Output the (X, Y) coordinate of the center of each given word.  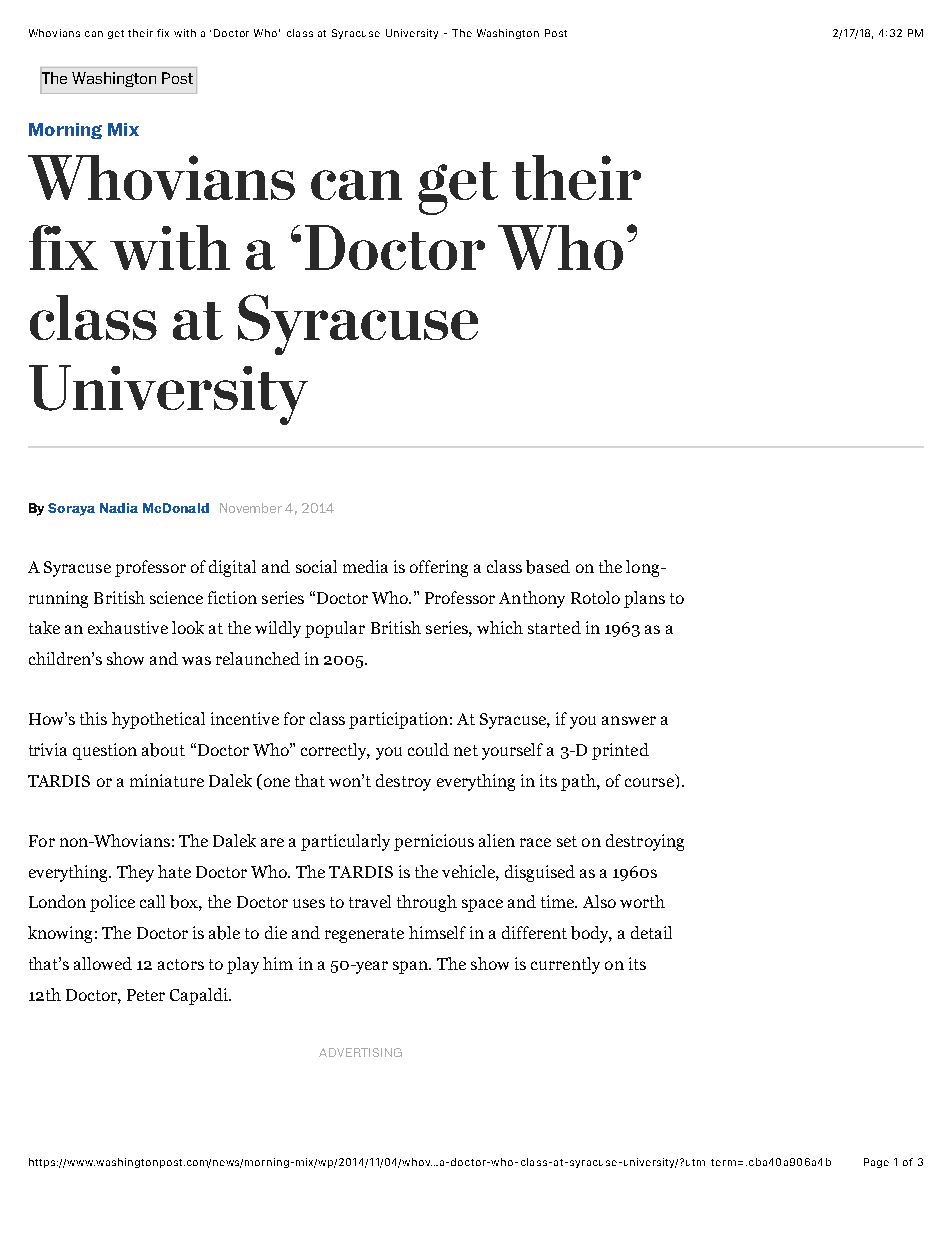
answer (629, 720)
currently (565, 965)
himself (437, 932)
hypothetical (158, 720)
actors (181, 964)
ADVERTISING (360, 1052)
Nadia (119, 508)
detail (651, 932)
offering (439, 568)
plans (644, 599)
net (466, 750)
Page (876, 1163)
